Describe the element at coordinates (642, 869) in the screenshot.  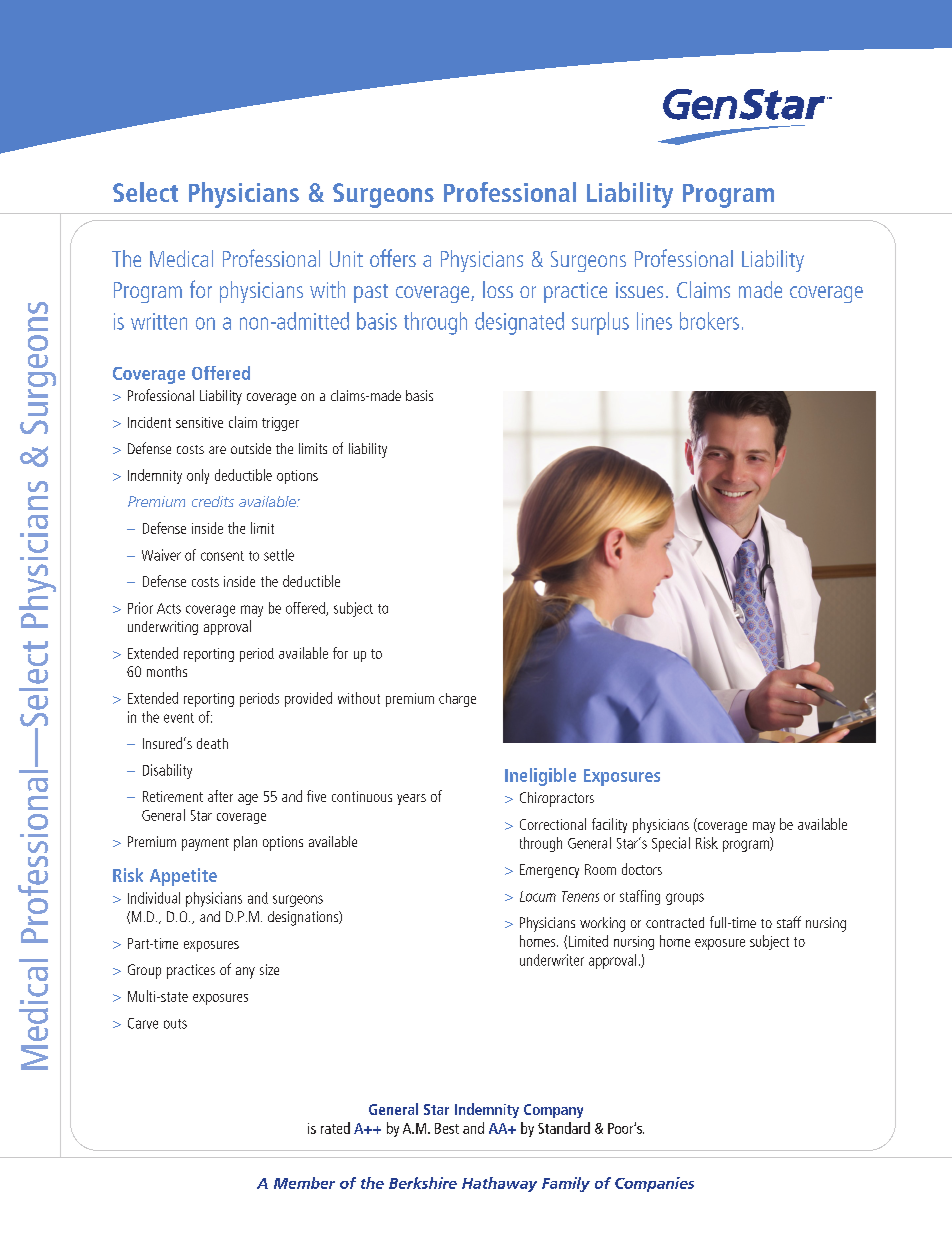
I see `doctors` at that location.
